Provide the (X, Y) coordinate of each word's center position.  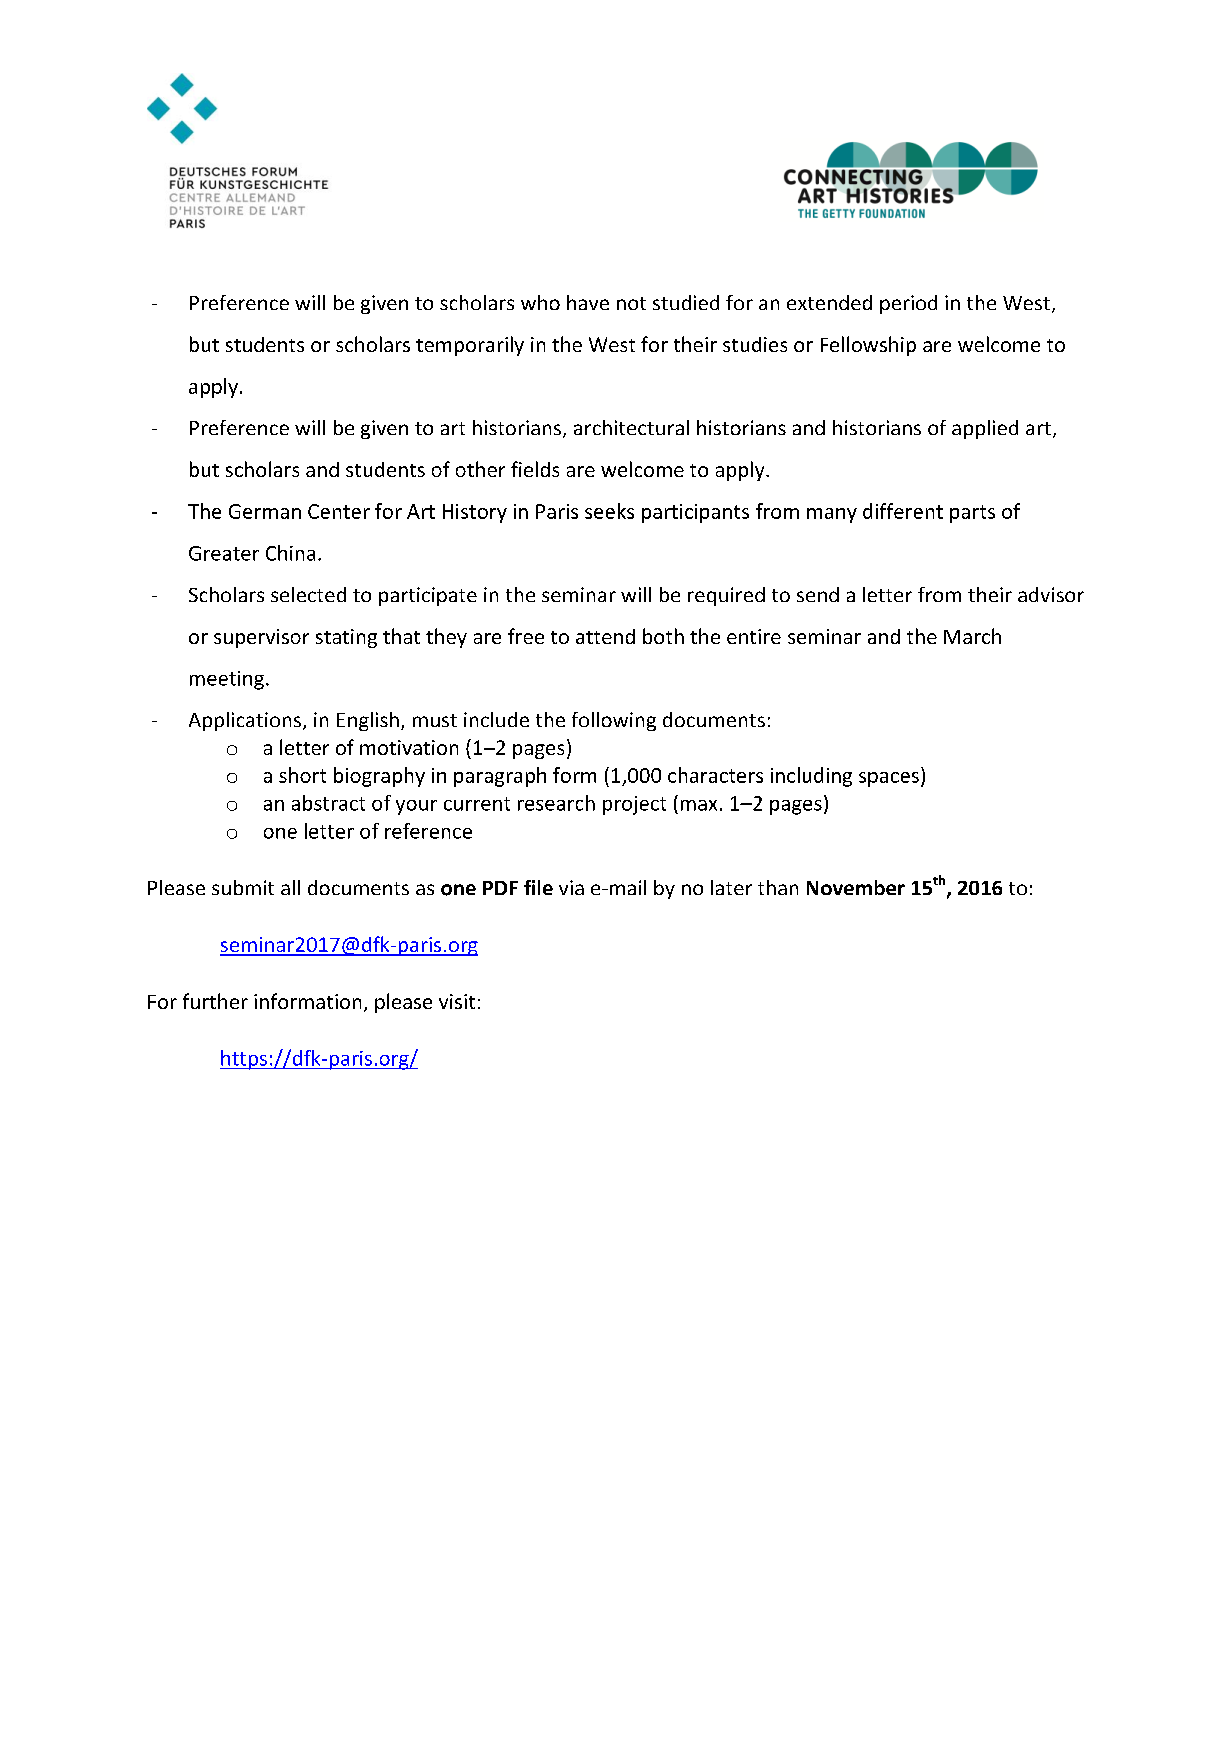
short (302, 775)
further (215, 1001)
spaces (889, 779)
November (856, 887)
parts (972, 514)
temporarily (470, 346)
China (290, 553)
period (908, 304)
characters (715, 775)
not (631, 303)
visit (457, 1001)
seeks (609, 511)
